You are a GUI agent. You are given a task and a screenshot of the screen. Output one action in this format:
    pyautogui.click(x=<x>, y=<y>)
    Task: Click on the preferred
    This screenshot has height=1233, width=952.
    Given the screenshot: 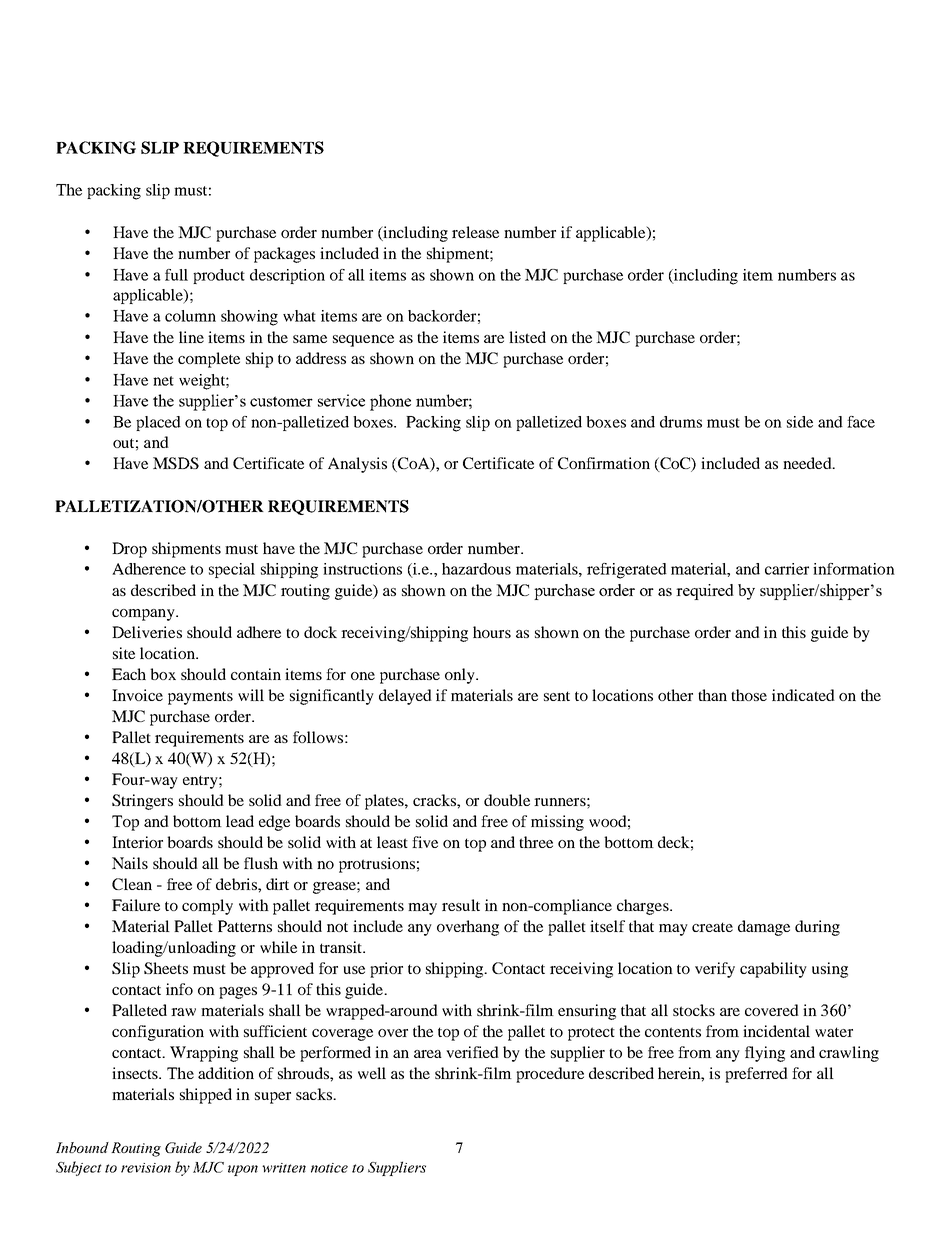 What is the action you would take?
    pyautogui.click(x=756, y=1075)
